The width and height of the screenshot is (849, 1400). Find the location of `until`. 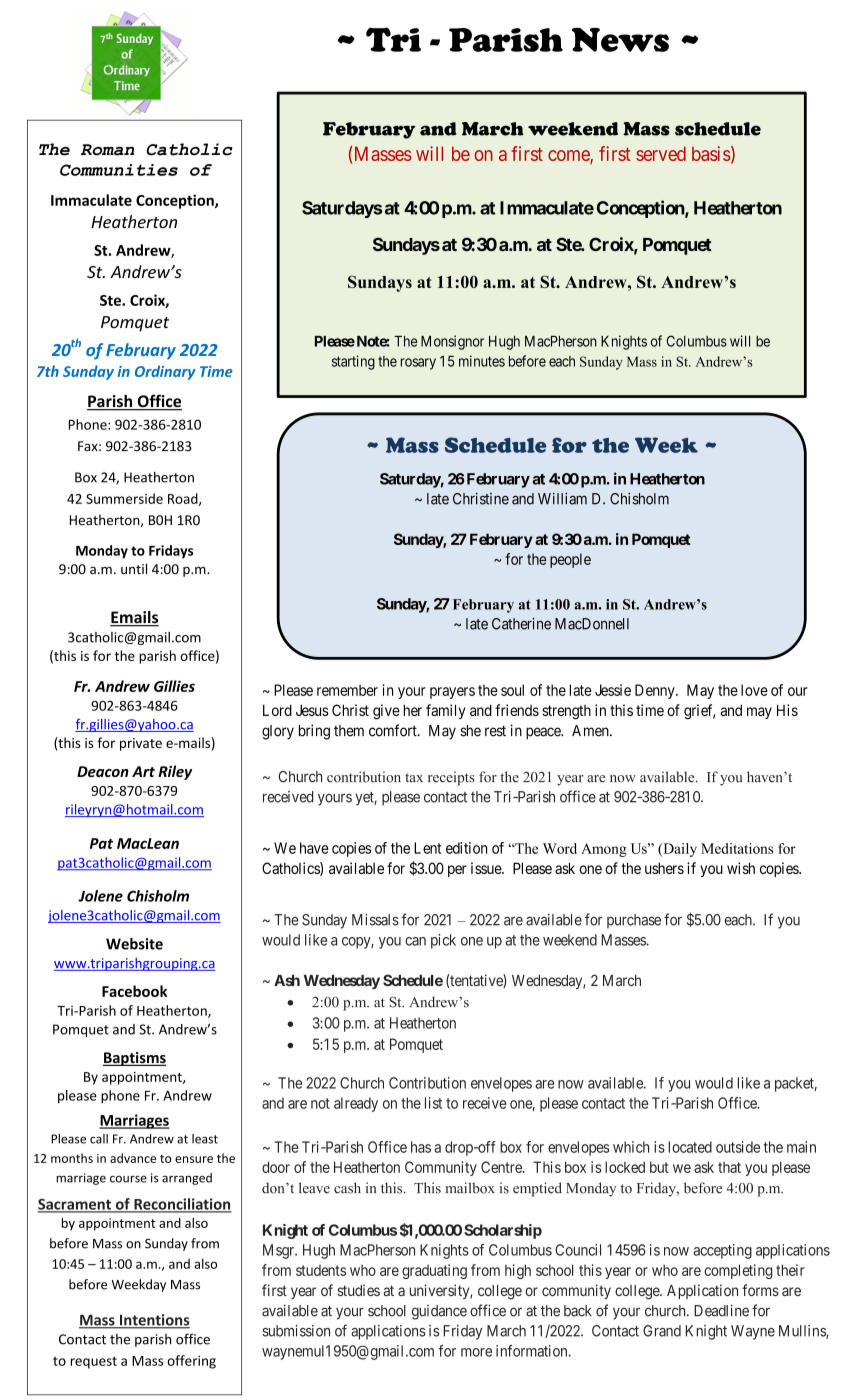

until is located at coordinates (134, 568).
